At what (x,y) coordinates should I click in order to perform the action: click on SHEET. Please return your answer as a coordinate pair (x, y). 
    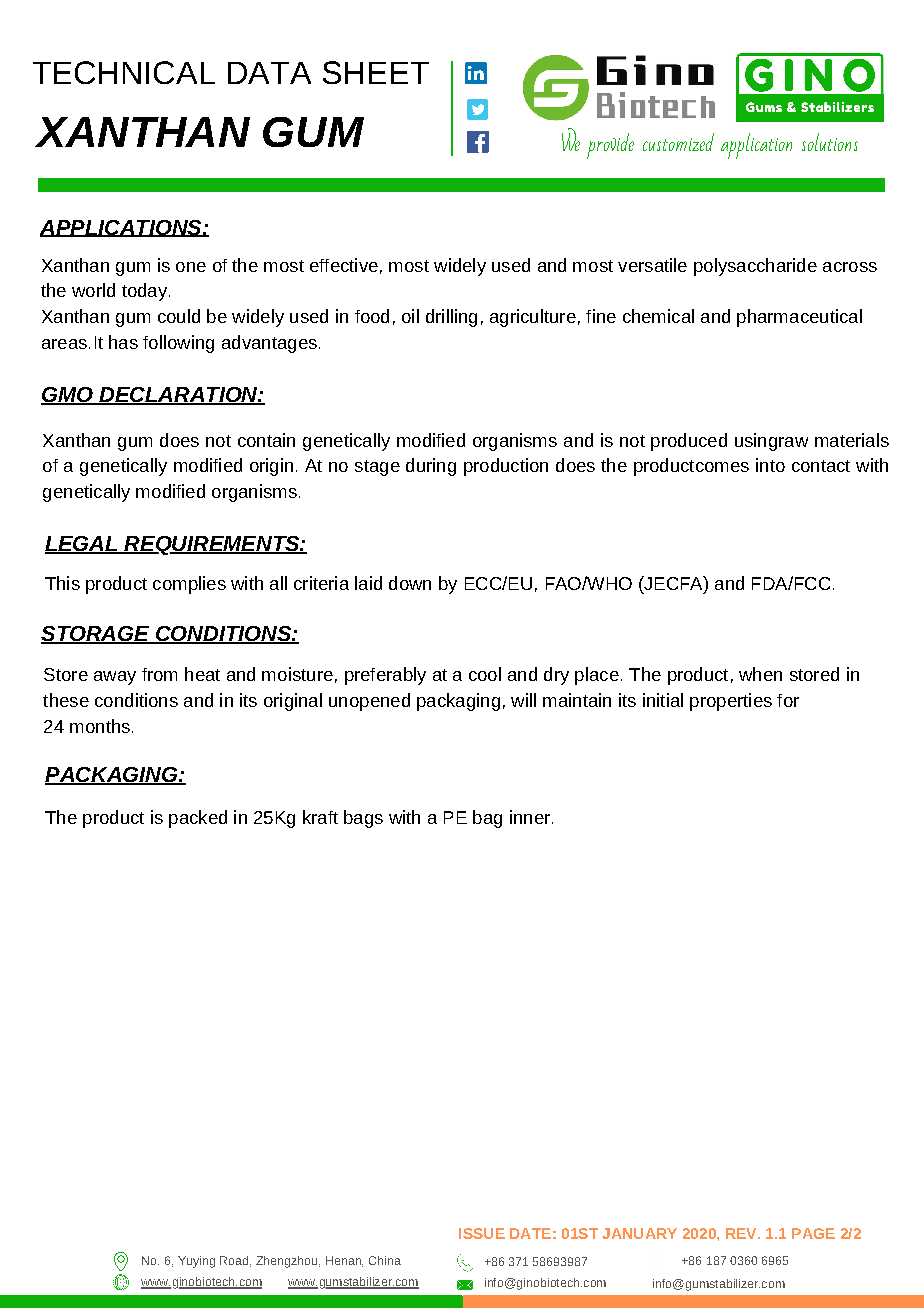
    Looking at the image, I should click on (376, 72).
